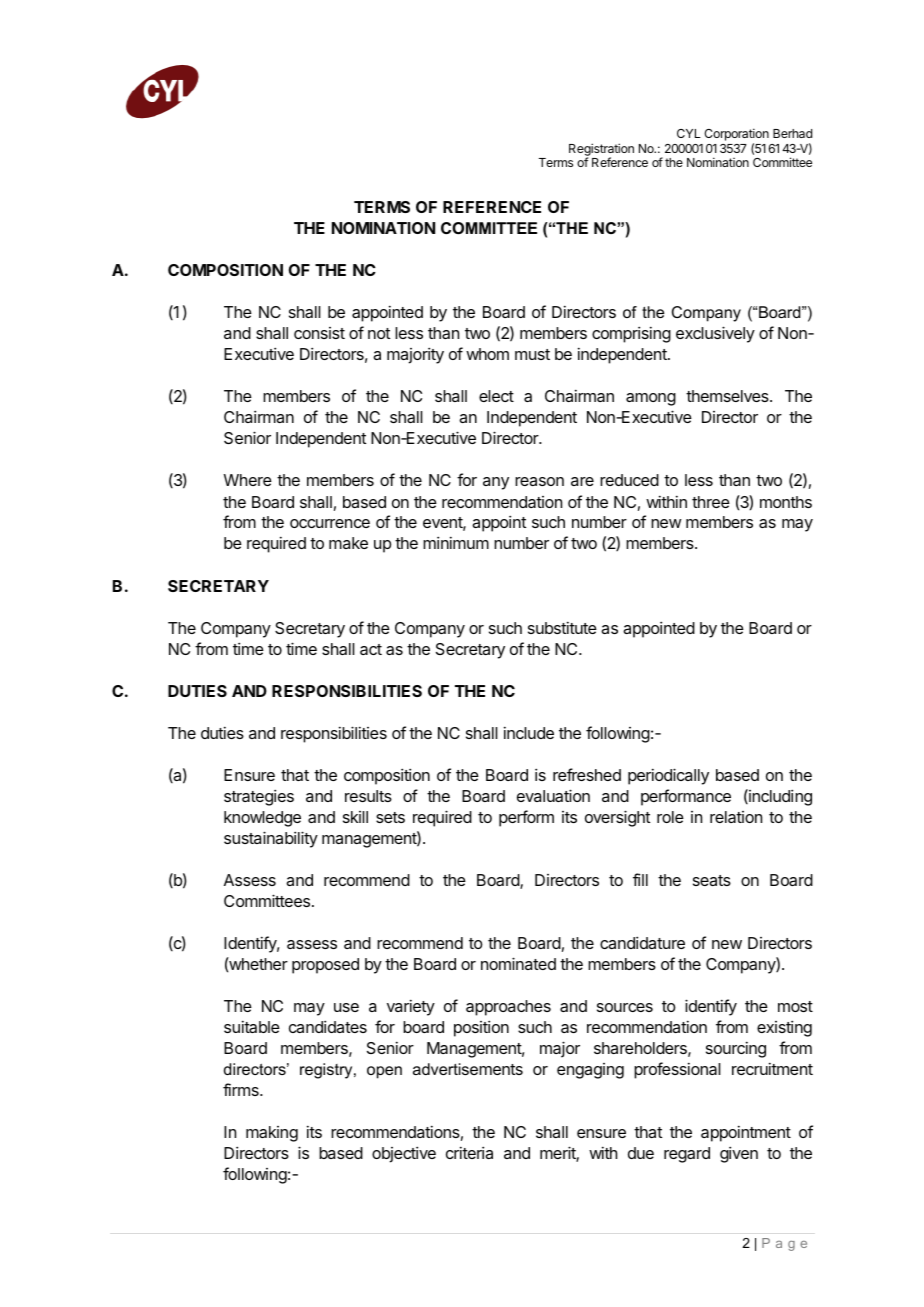 This document has height=1307, width=924. What do you see at coordinates (371, 649) in the document?
I see `act` at bounding box center [371, 649].
